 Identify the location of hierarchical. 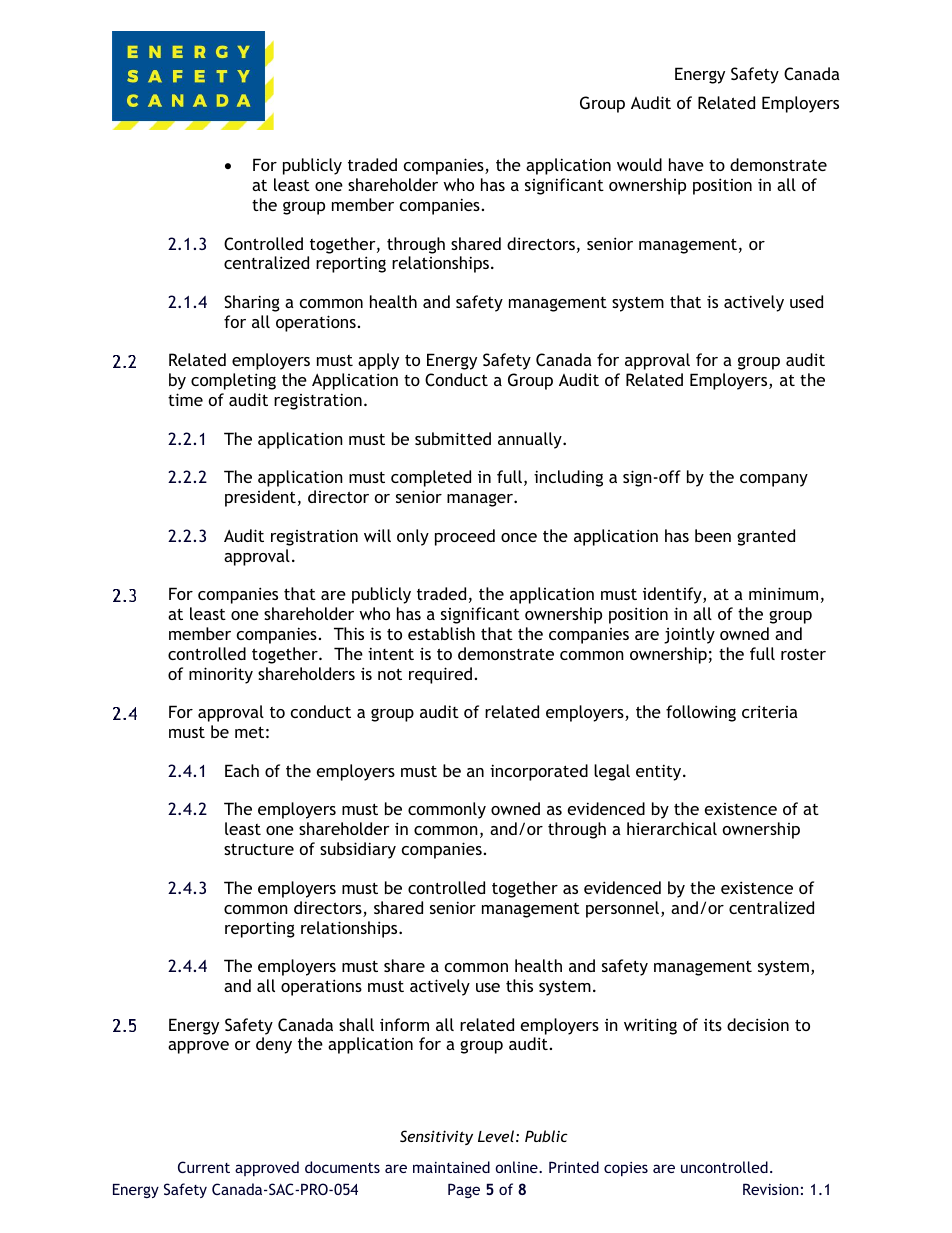
(672, 828).
